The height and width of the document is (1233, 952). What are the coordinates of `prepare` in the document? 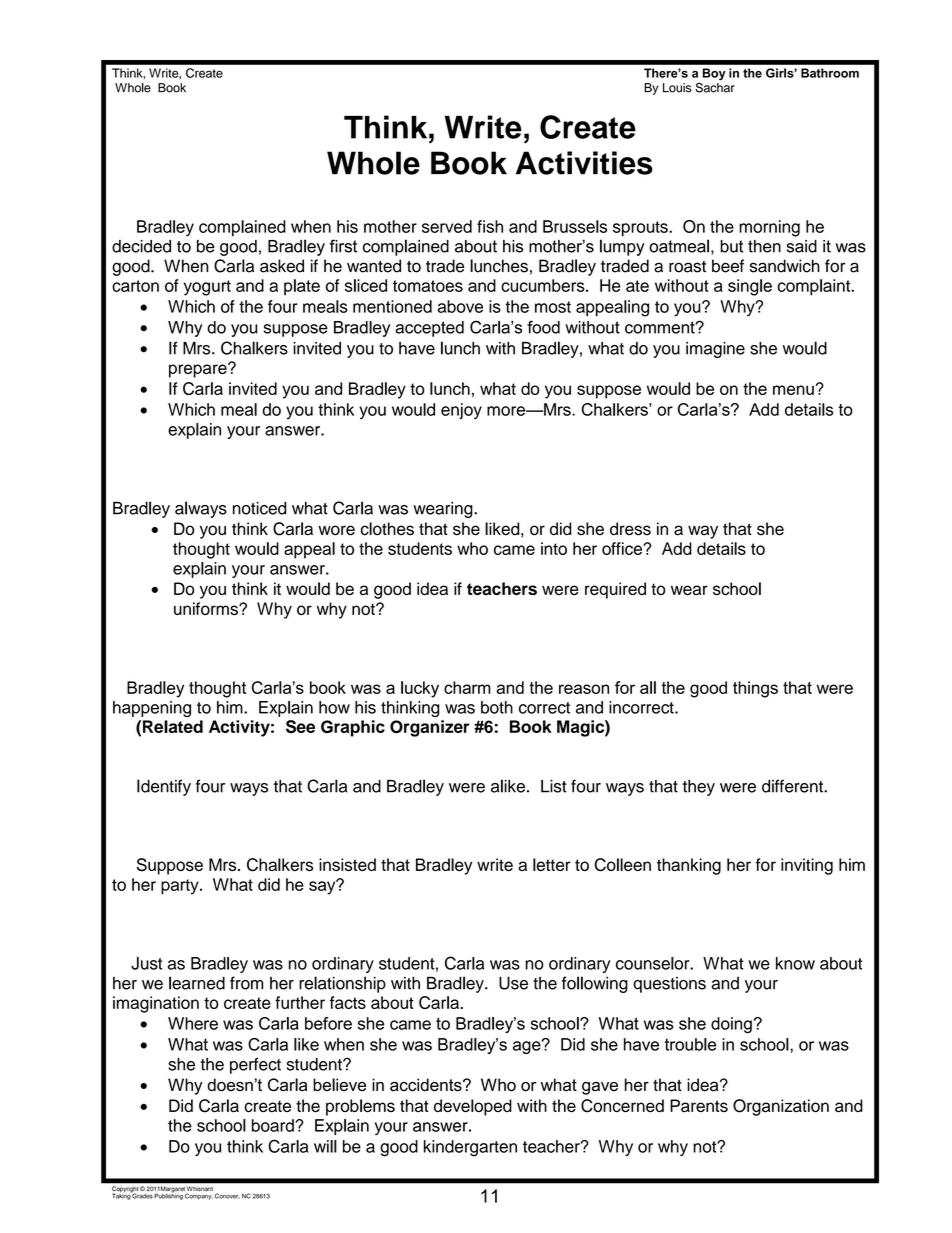 It's located at (199, 370).
